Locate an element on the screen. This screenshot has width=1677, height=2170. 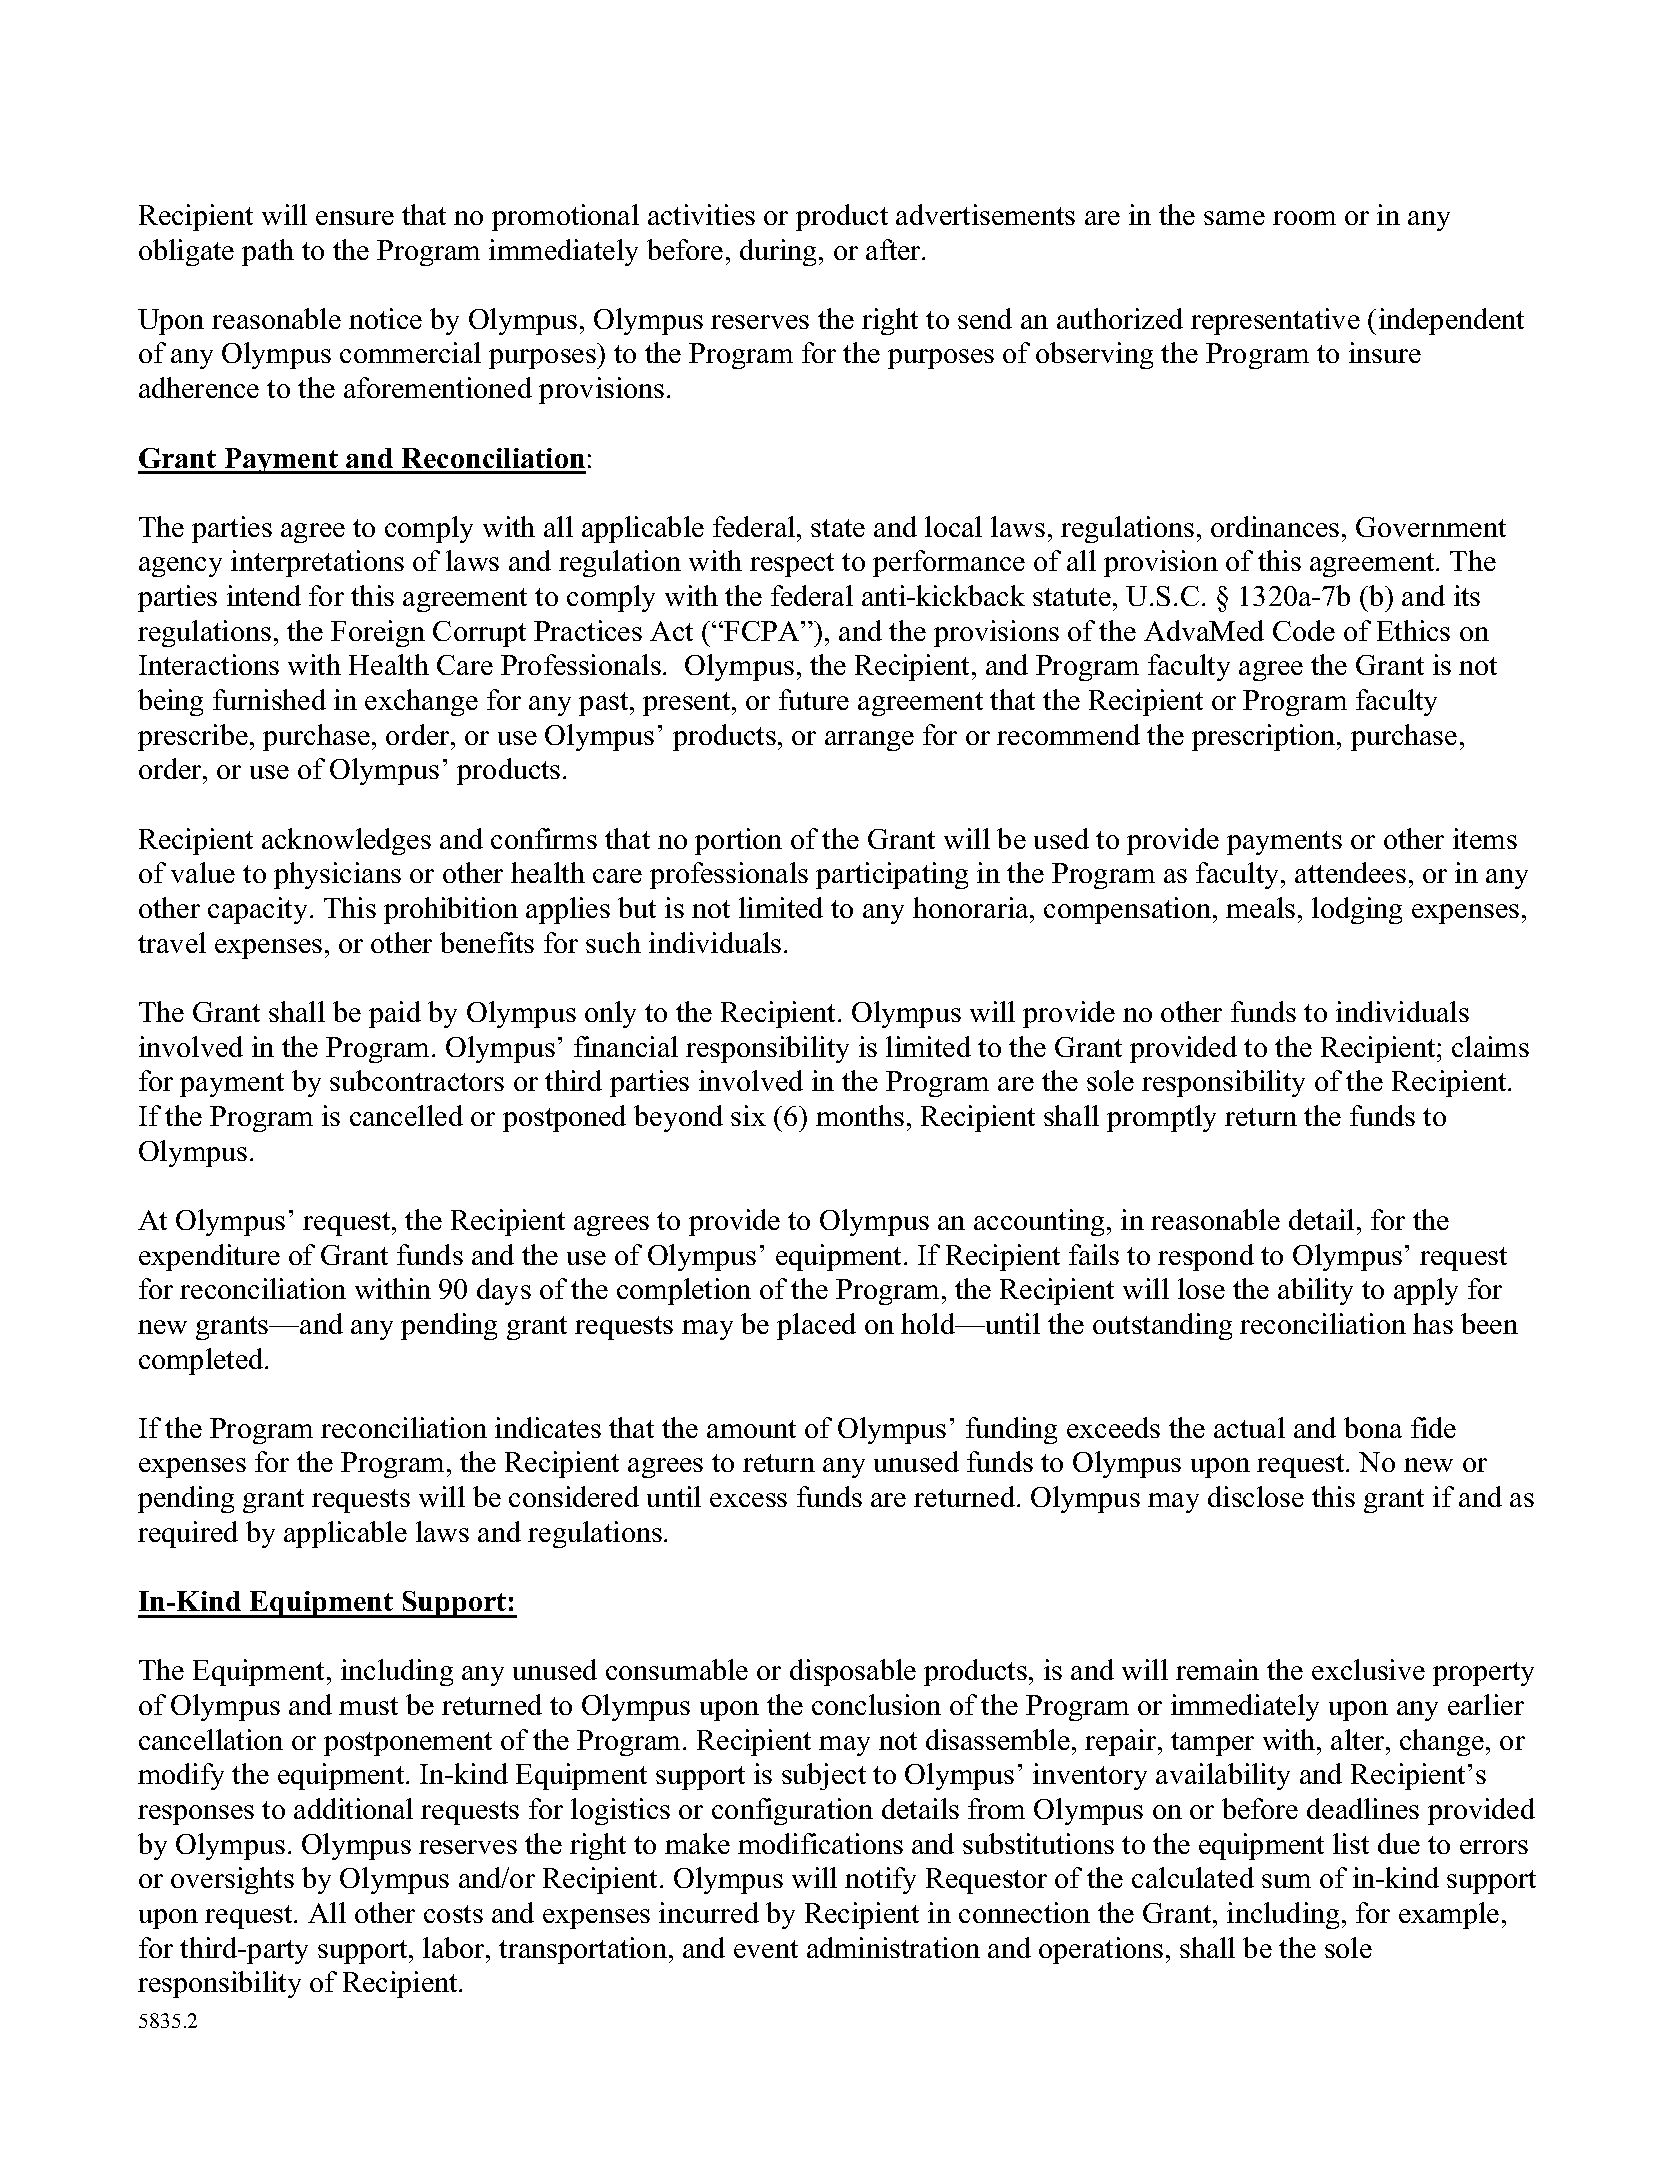
path is located at coordinates (268, 252).
